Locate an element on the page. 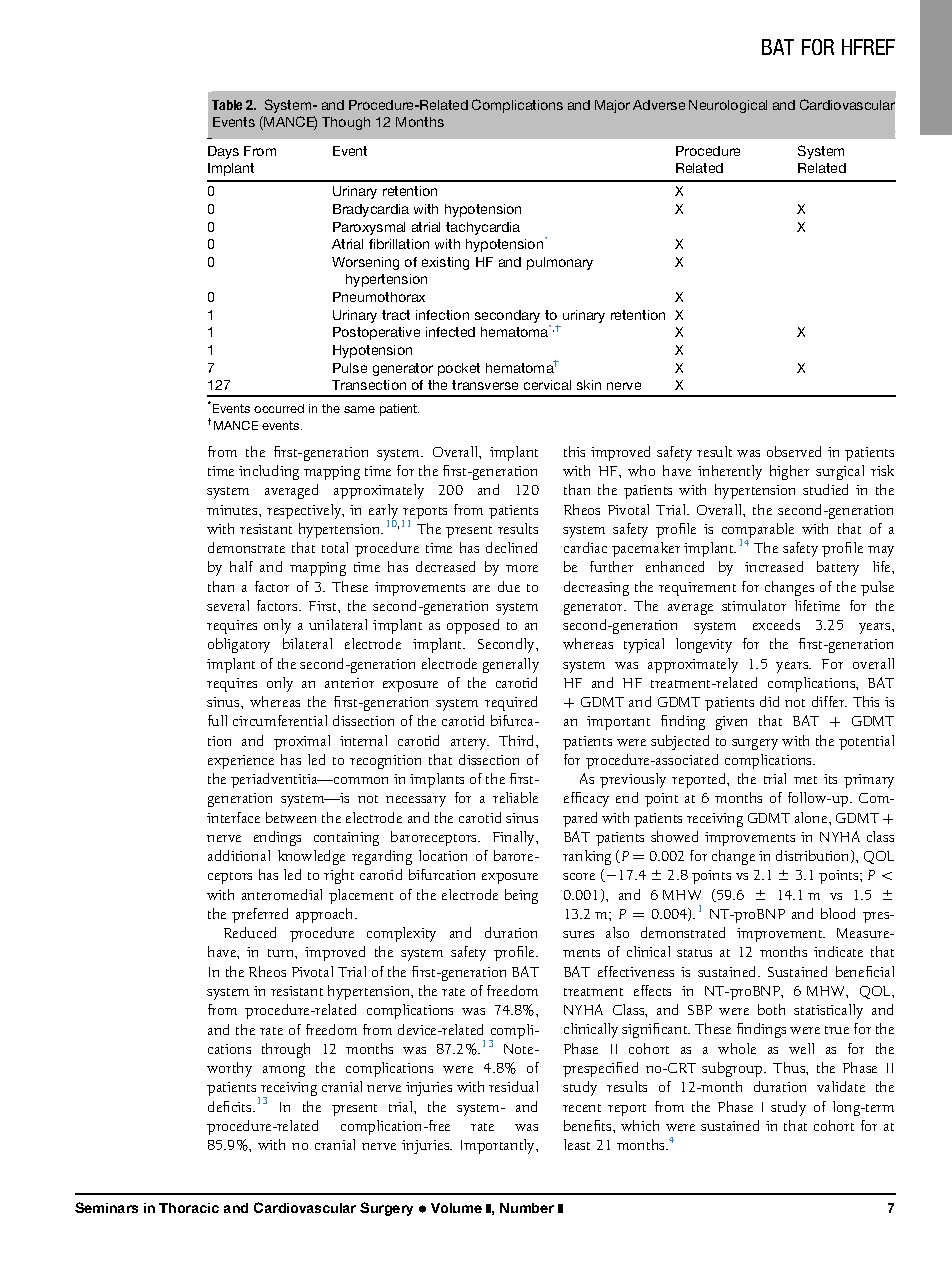  generally is located at coordinates (511, 665).
